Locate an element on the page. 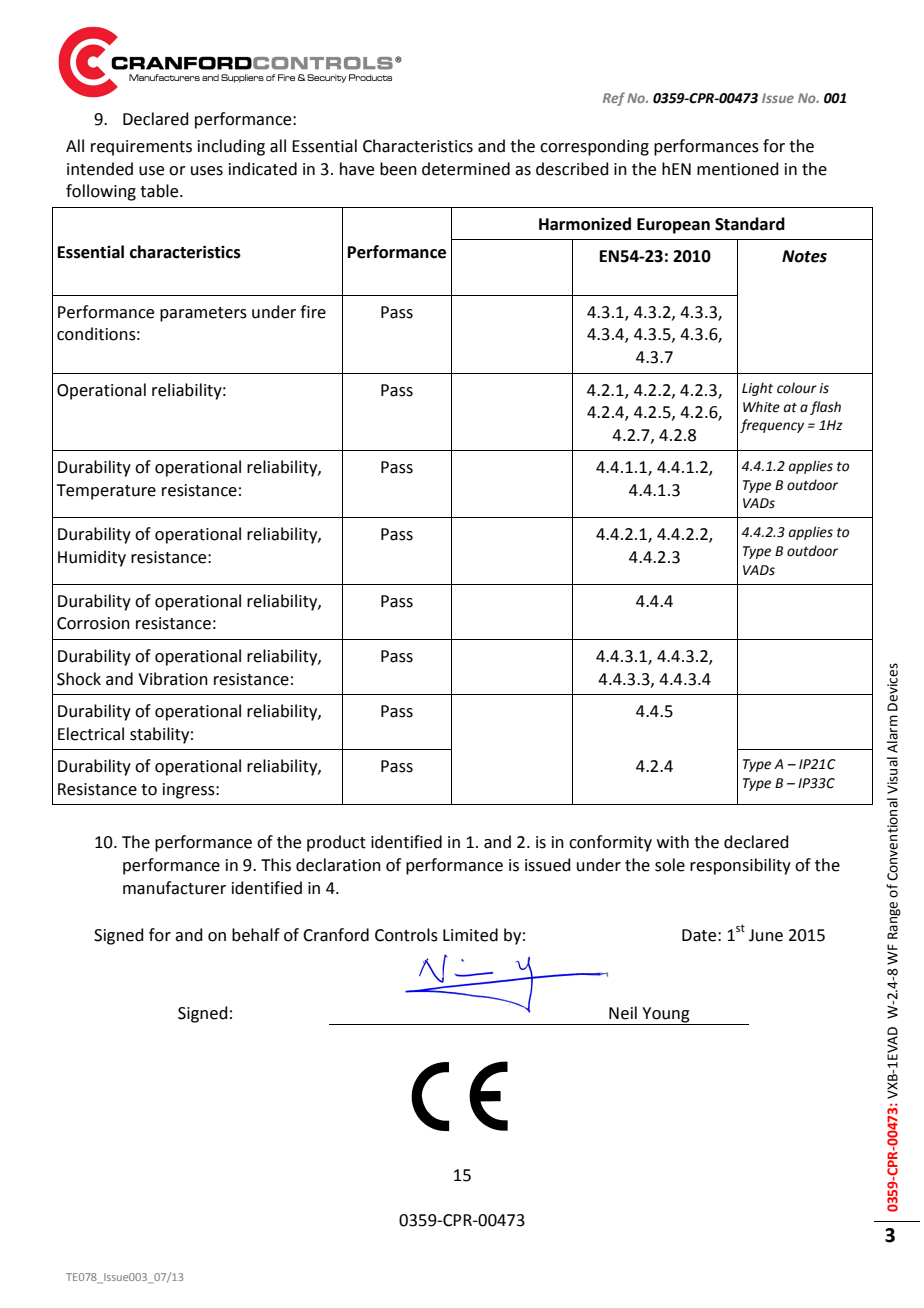 Image resolution: width=924 pixels, height=1308 pixels. Temperature is located at coordinates (106, 492).
